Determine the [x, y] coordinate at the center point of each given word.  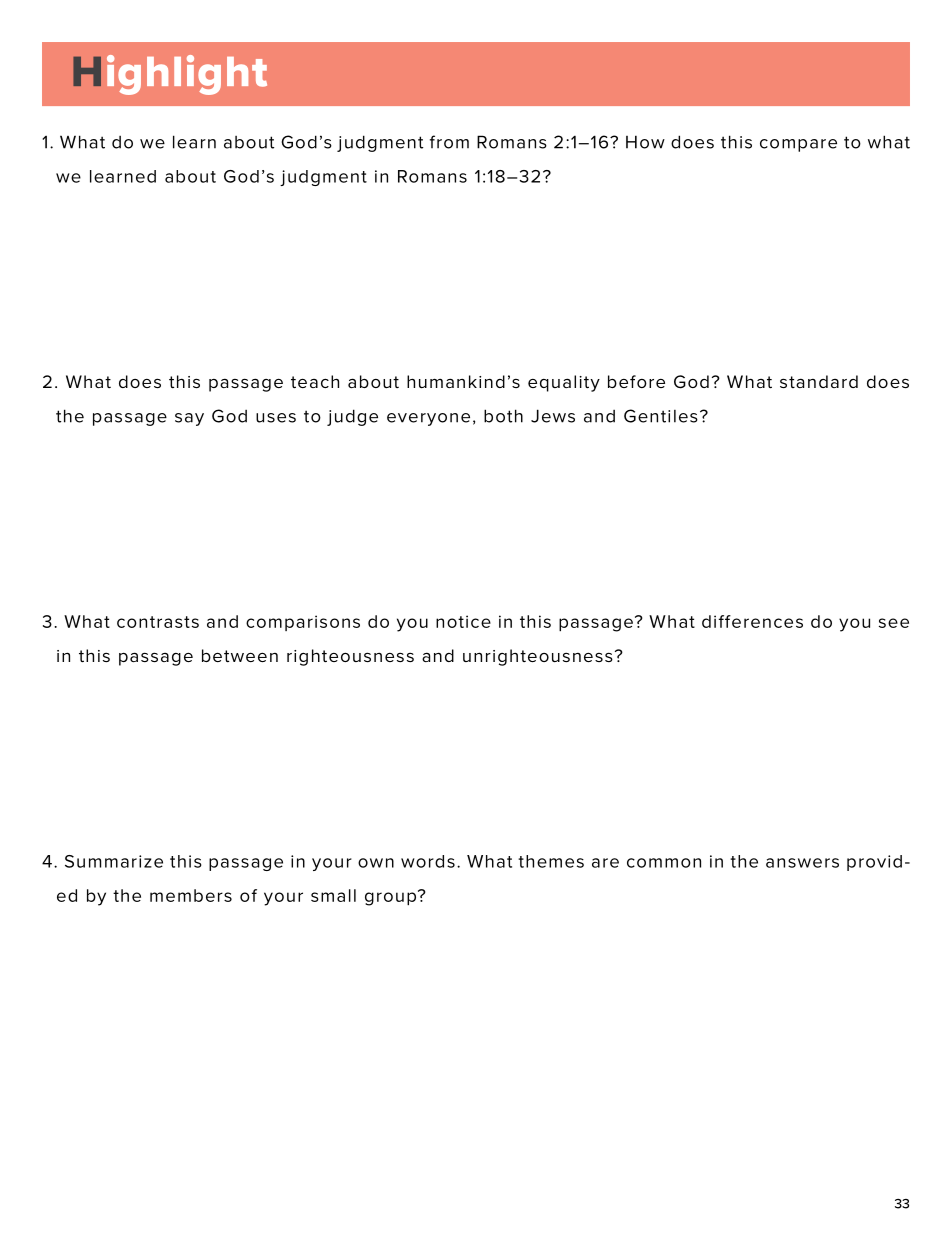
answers [802, 863]
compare [798, 145]
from [449, 142]
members [191, 895]
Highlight [170, 75]
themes [551, 861]
